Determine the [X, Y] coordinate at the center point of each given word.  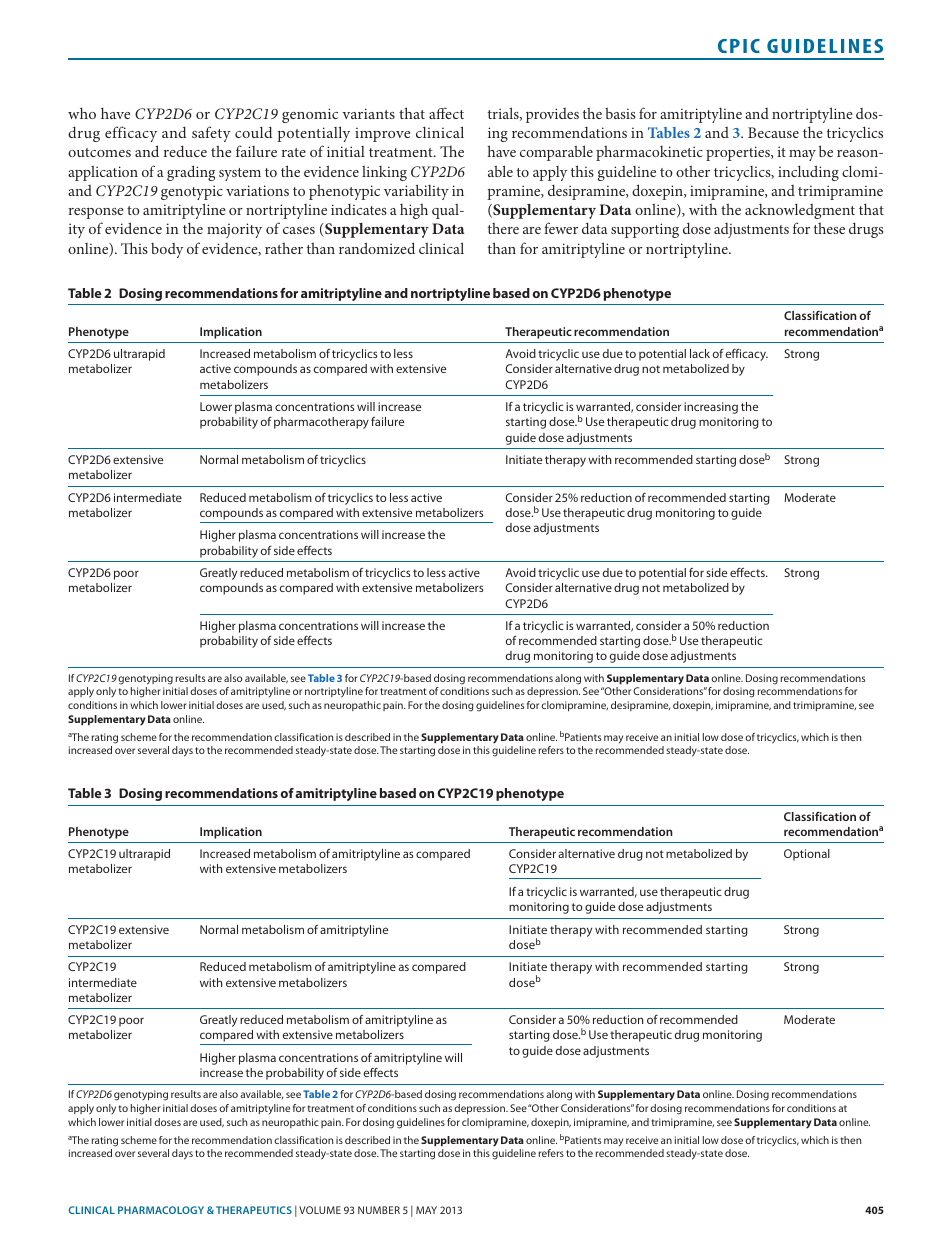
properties [739, 153]
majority [234, 230]
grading [191, 173]
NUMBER [379, 1210]
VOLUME [320, 1210]
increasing [711, 408]
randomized [377, 248]
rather [284, 248]
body [167, 250]
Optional [807, 855]
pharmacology [161, 1210]
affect [446, 113]
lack [700, 353]
